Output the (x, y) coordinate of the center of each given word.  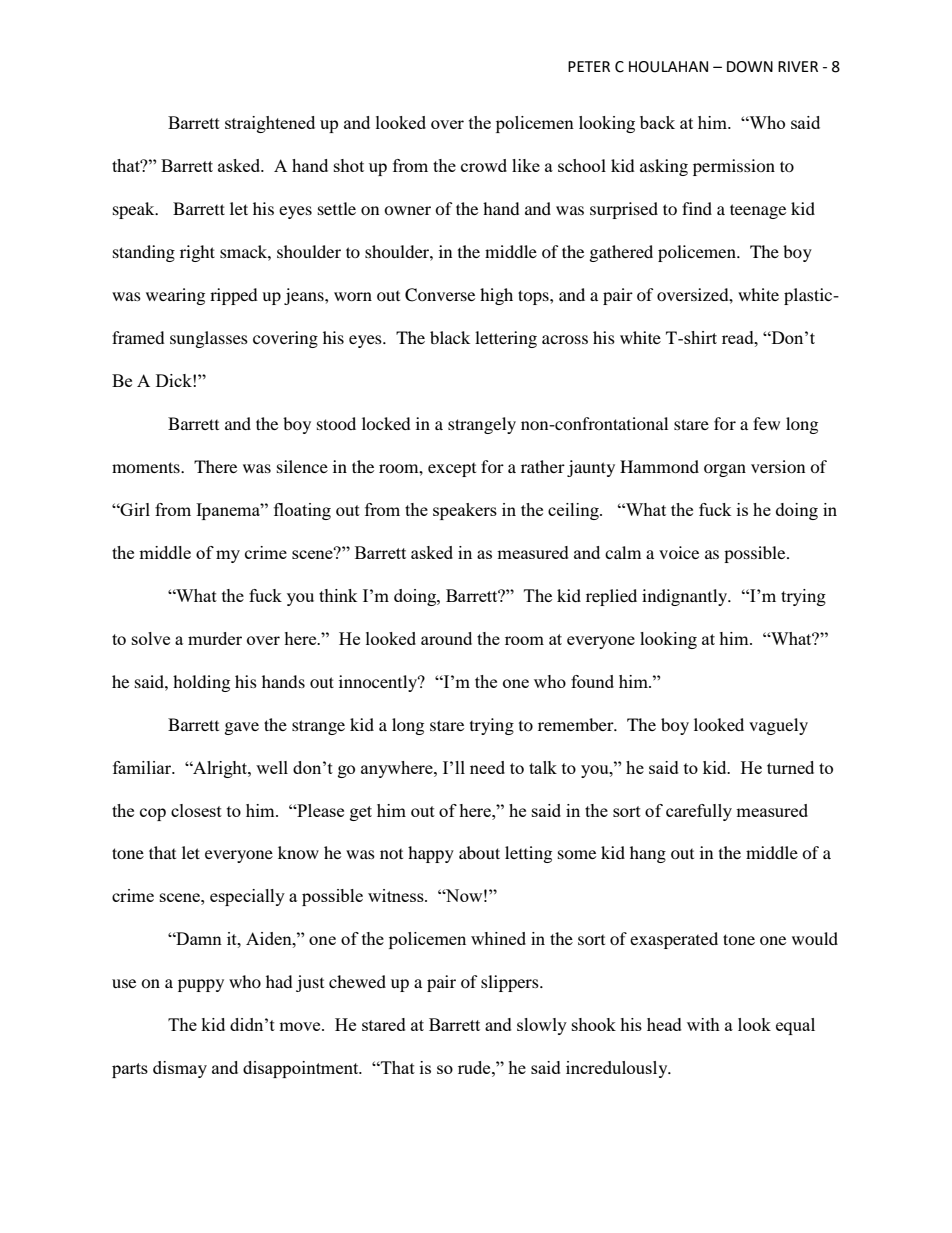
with (703, 1024)
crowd (484, 165)
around (446, 638)
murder (215, 638)
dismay (180, 1069)
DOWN (750, 67)
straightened (270, 124)
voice (679, 552)
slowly (542, 1026)
